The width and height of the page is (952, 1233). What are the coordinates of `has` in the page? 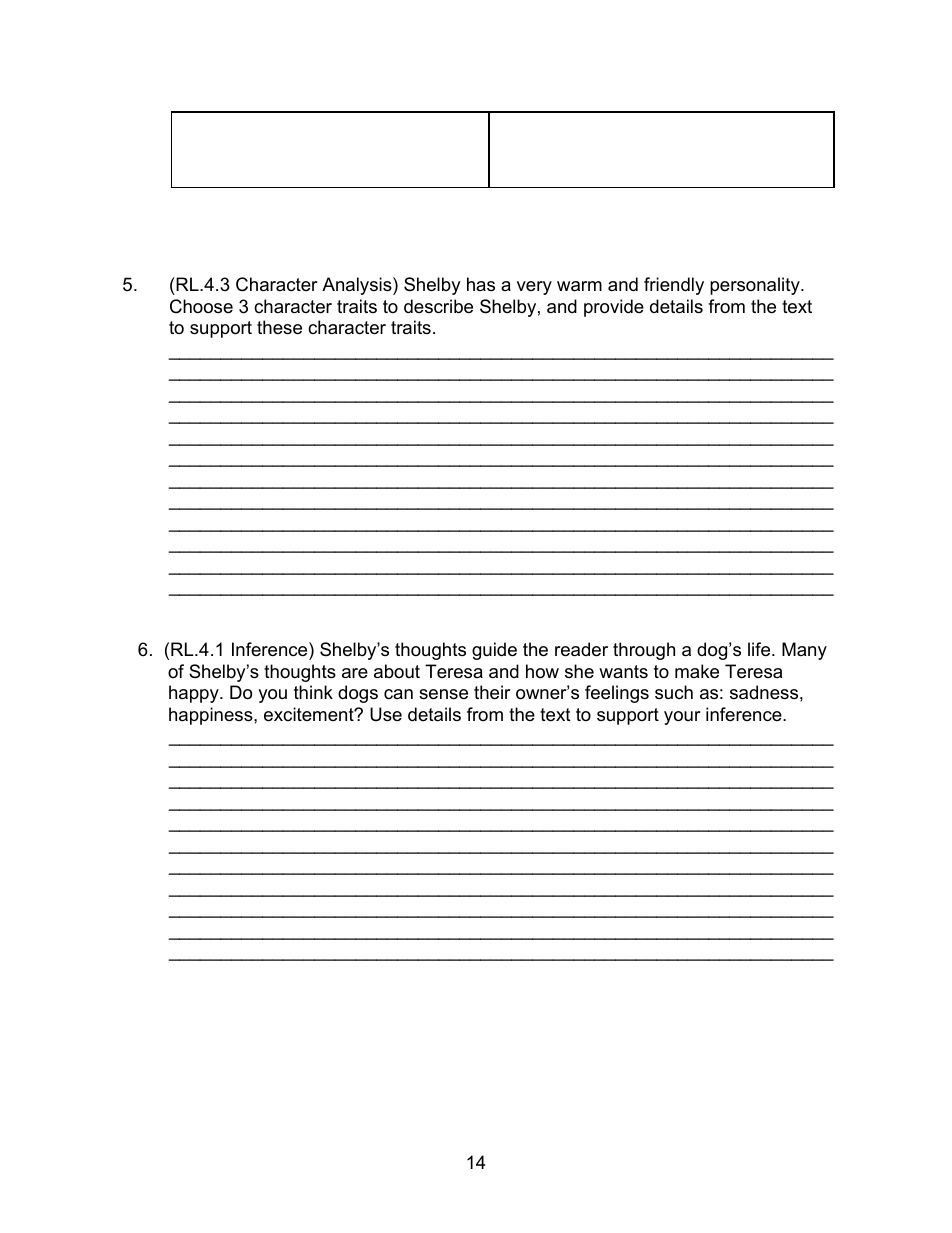 It's located at (481, 284).
